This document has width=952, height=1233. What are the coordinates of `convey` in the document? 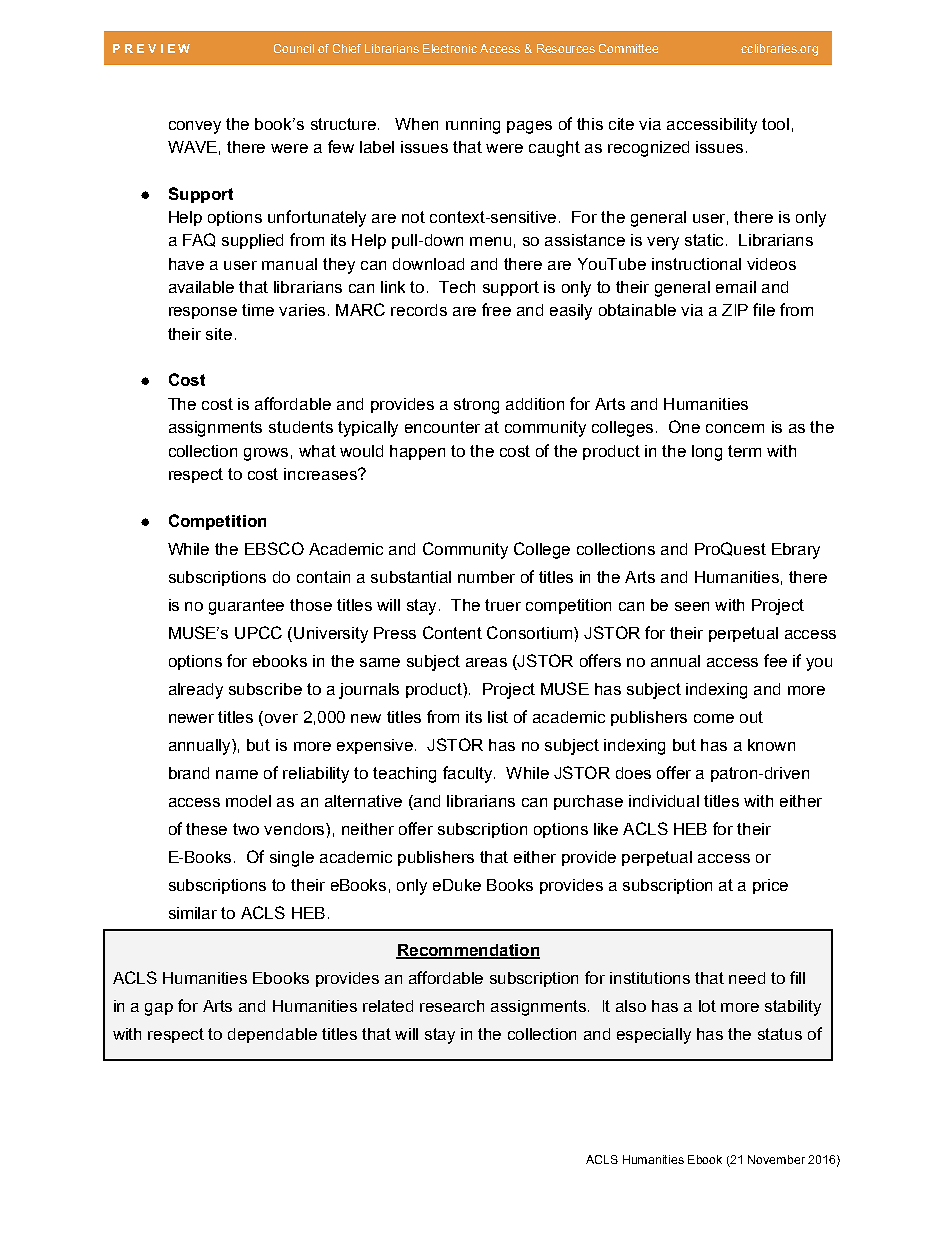 It's located at (195, 127).
